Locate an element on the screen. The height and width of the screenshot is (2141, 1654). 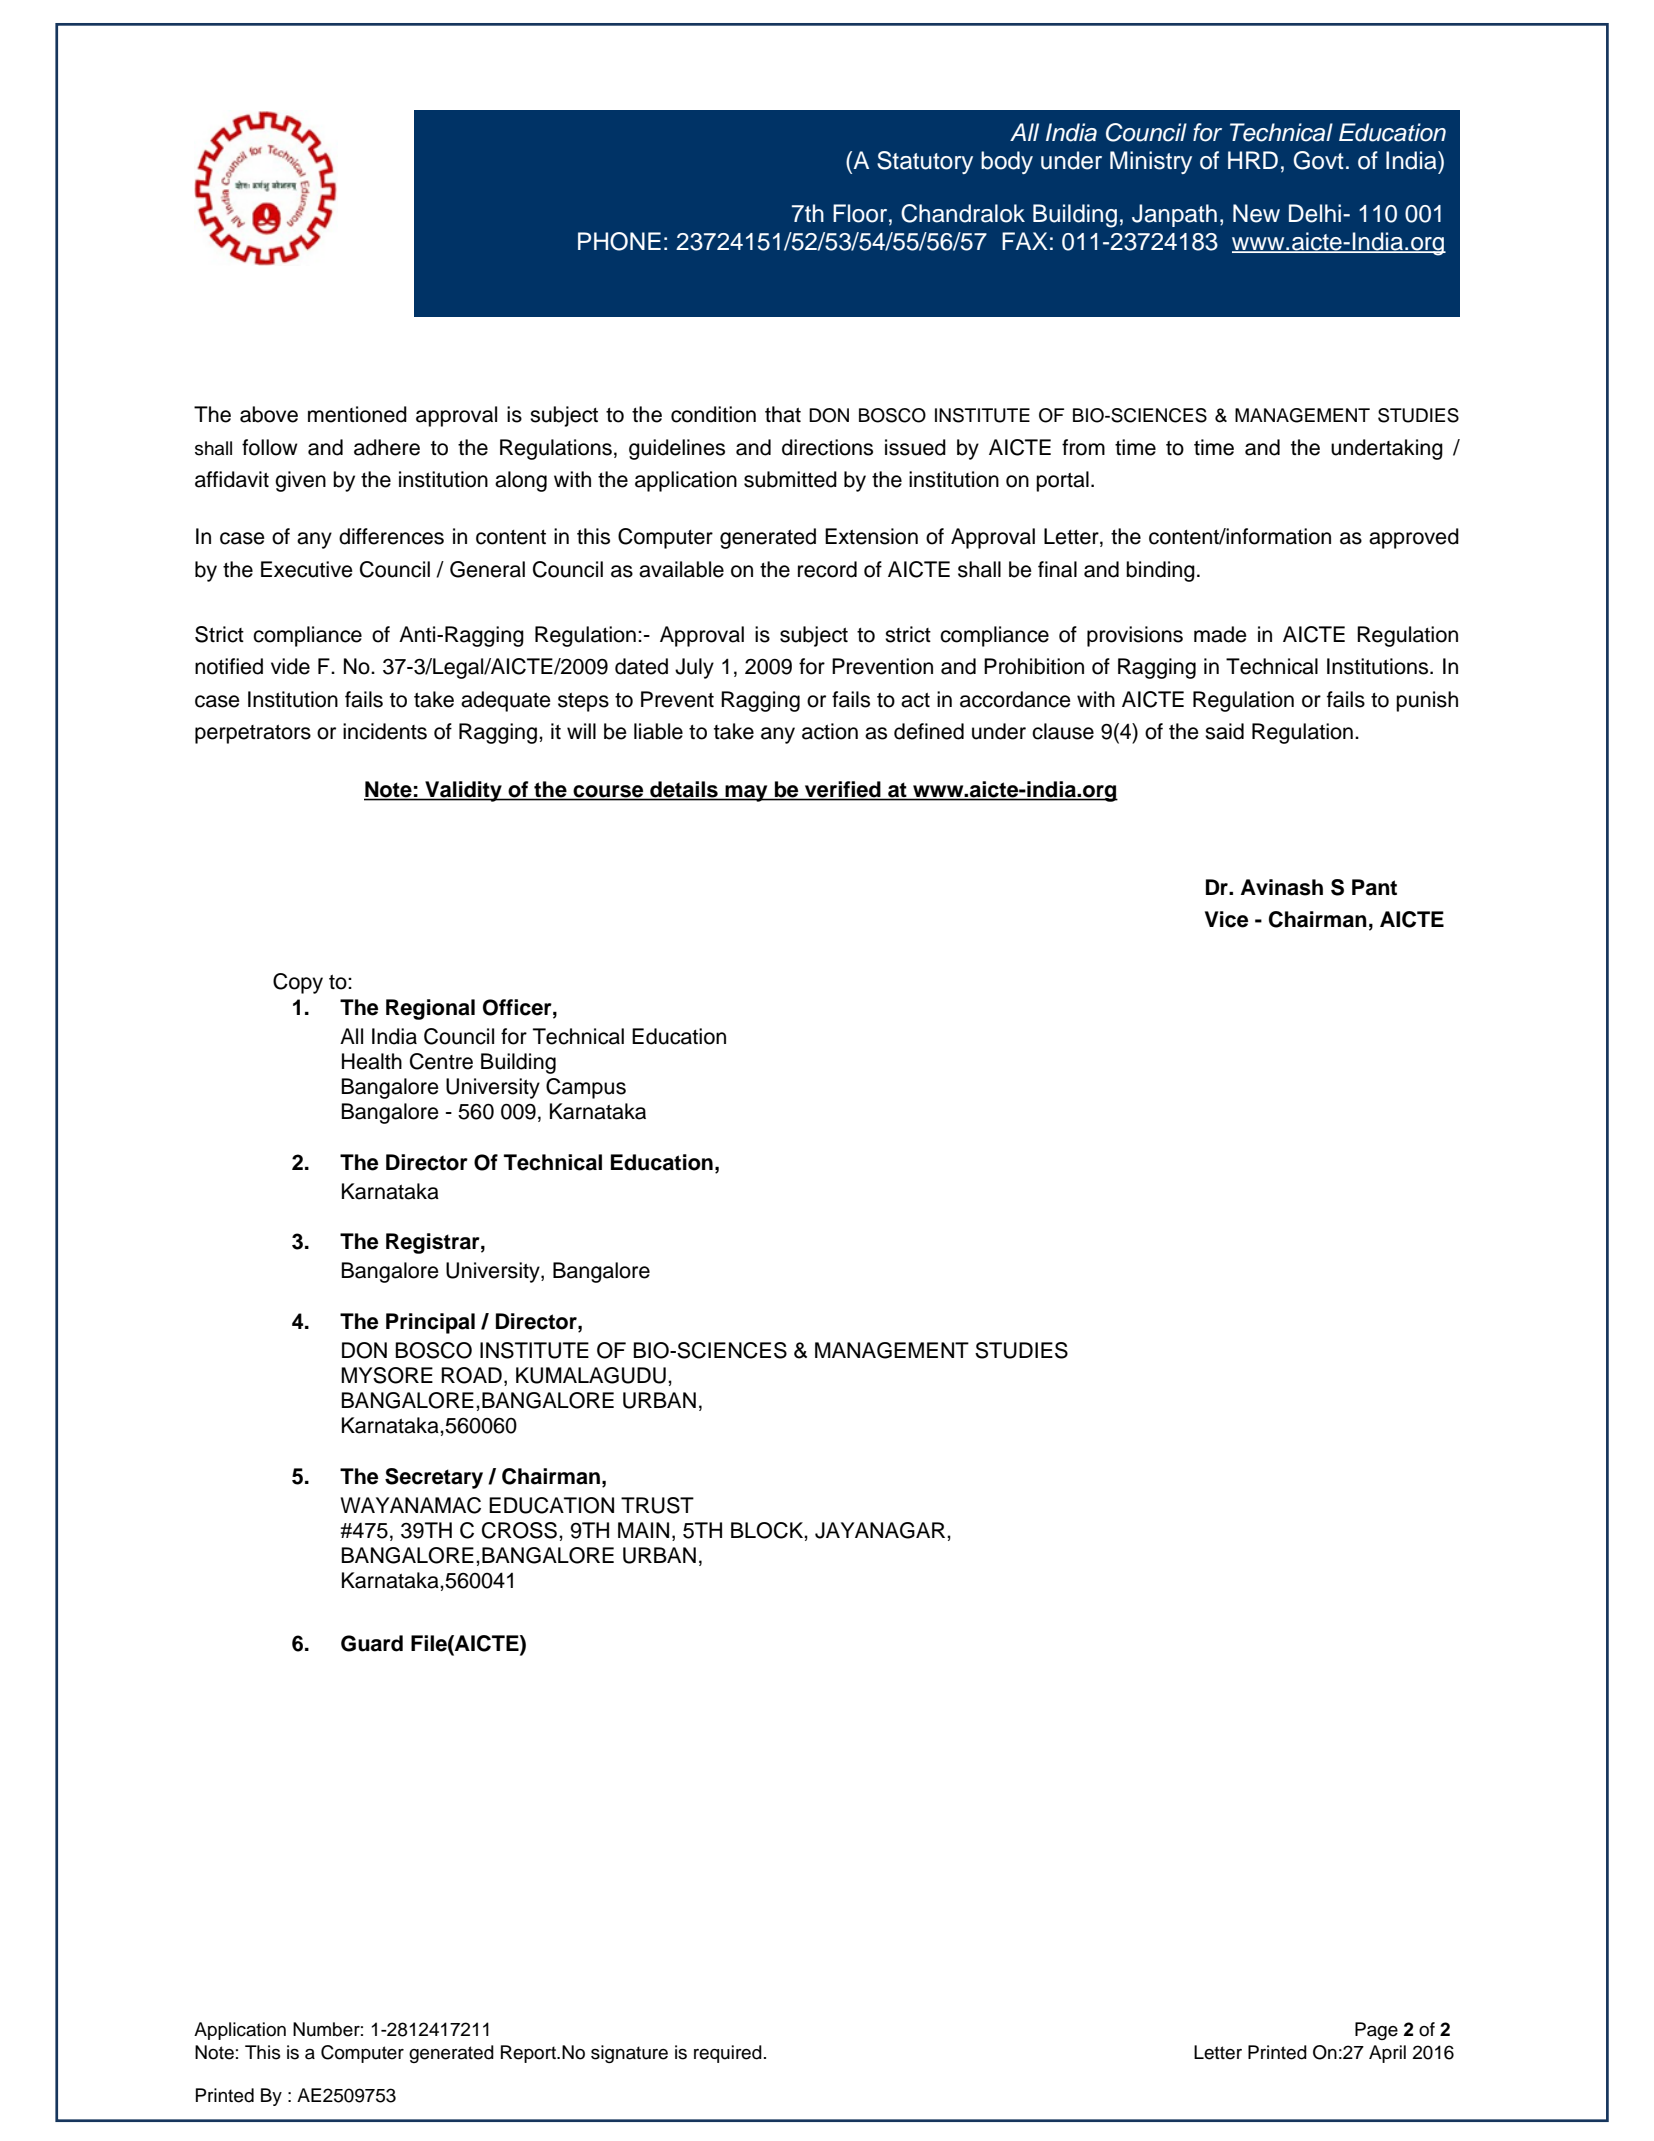
record is located at coordinates (827, 569).
